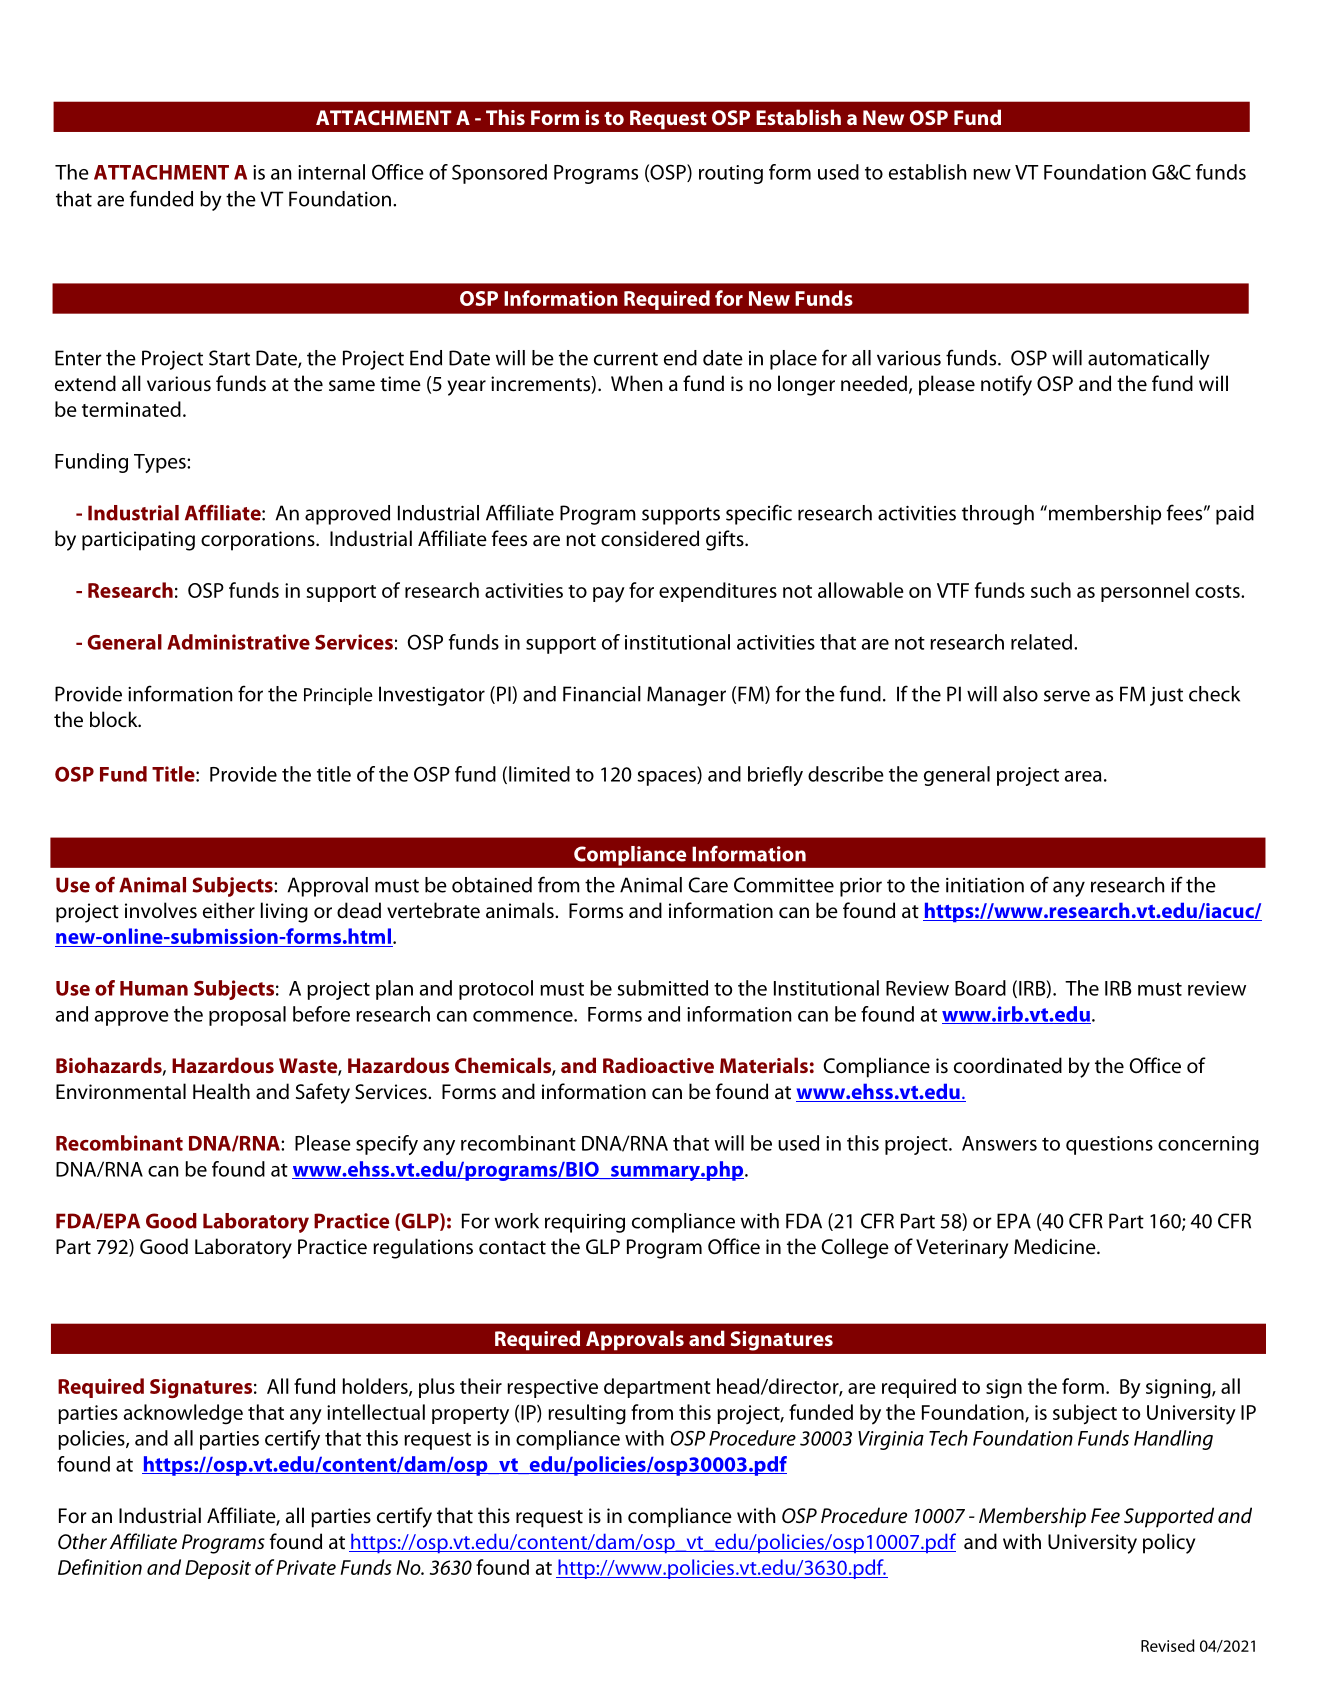 This screenshot has width=1318, height=1706. Describe the element at coordinates (218, 1569) in the screenshot. I see `Deposit` at that location.
